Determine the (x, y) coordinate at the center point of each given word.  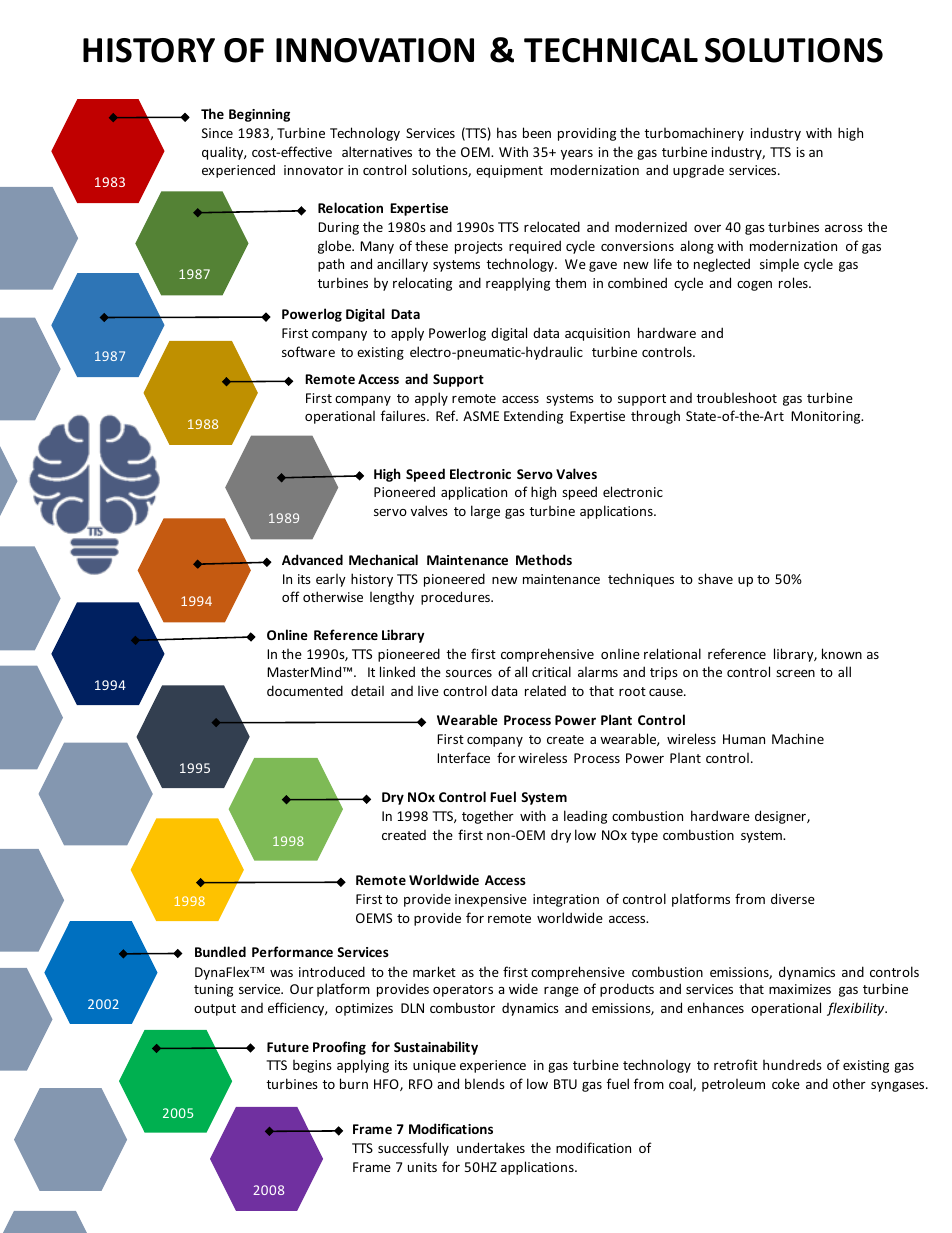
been (537, 132)
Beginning (259, 115)
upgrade (698, 171)
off (291, 596)
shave (715, 578)
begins (312, 1066)
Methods (544, 559)
